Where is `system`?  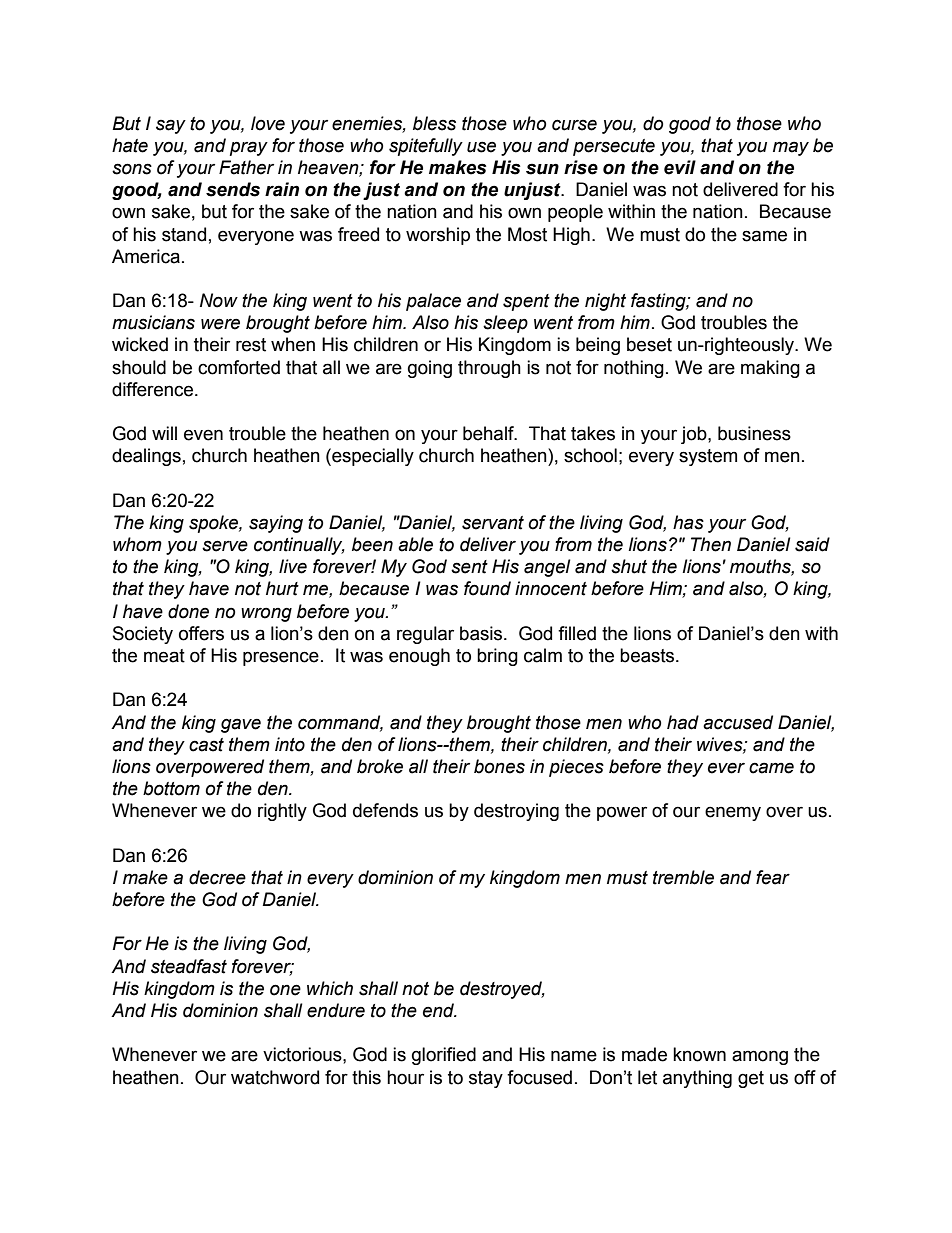 system is located at coordinates (708, 457).
